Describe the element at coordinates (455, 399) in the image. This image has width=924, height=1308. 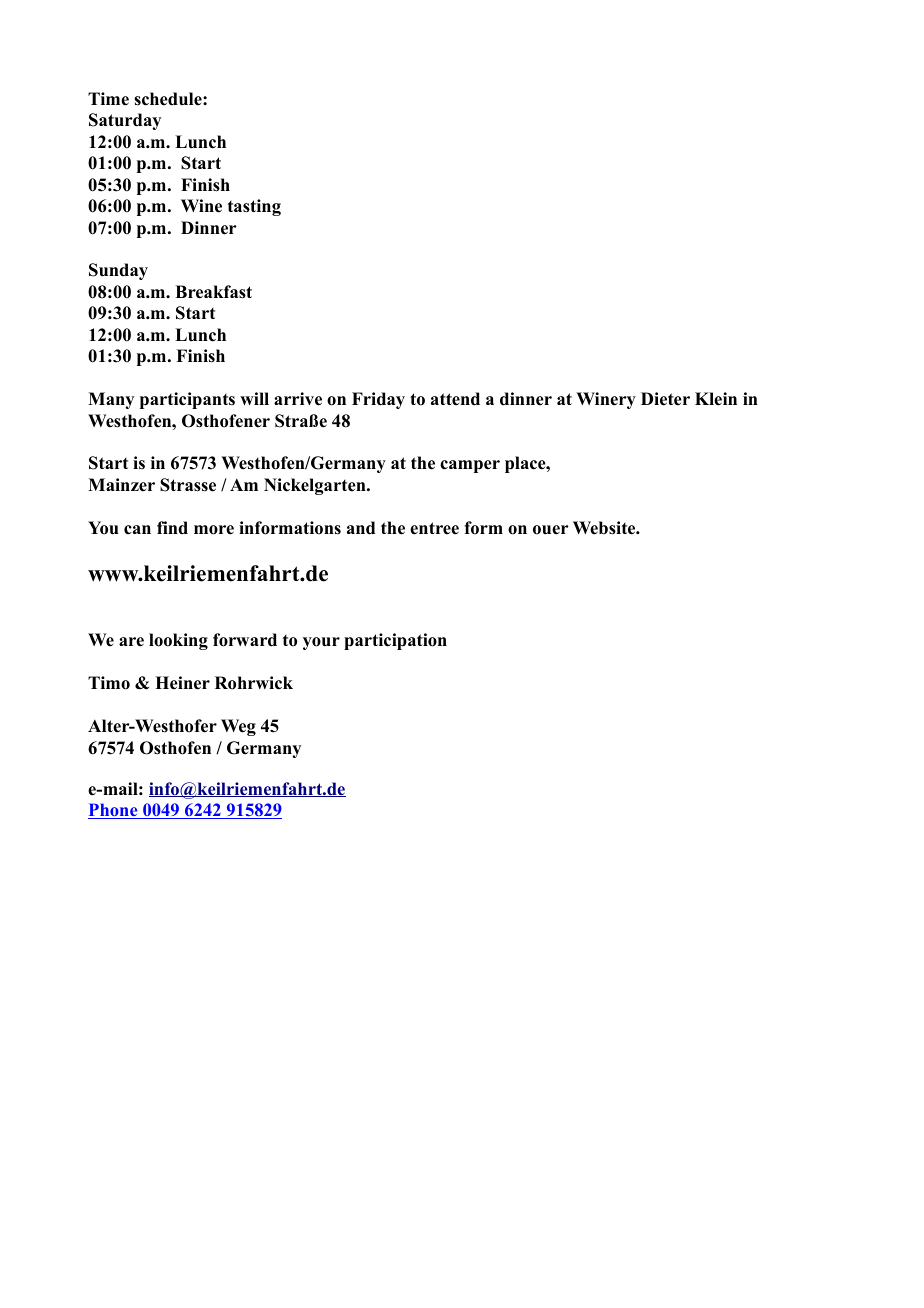
I see `attend` at that location.
